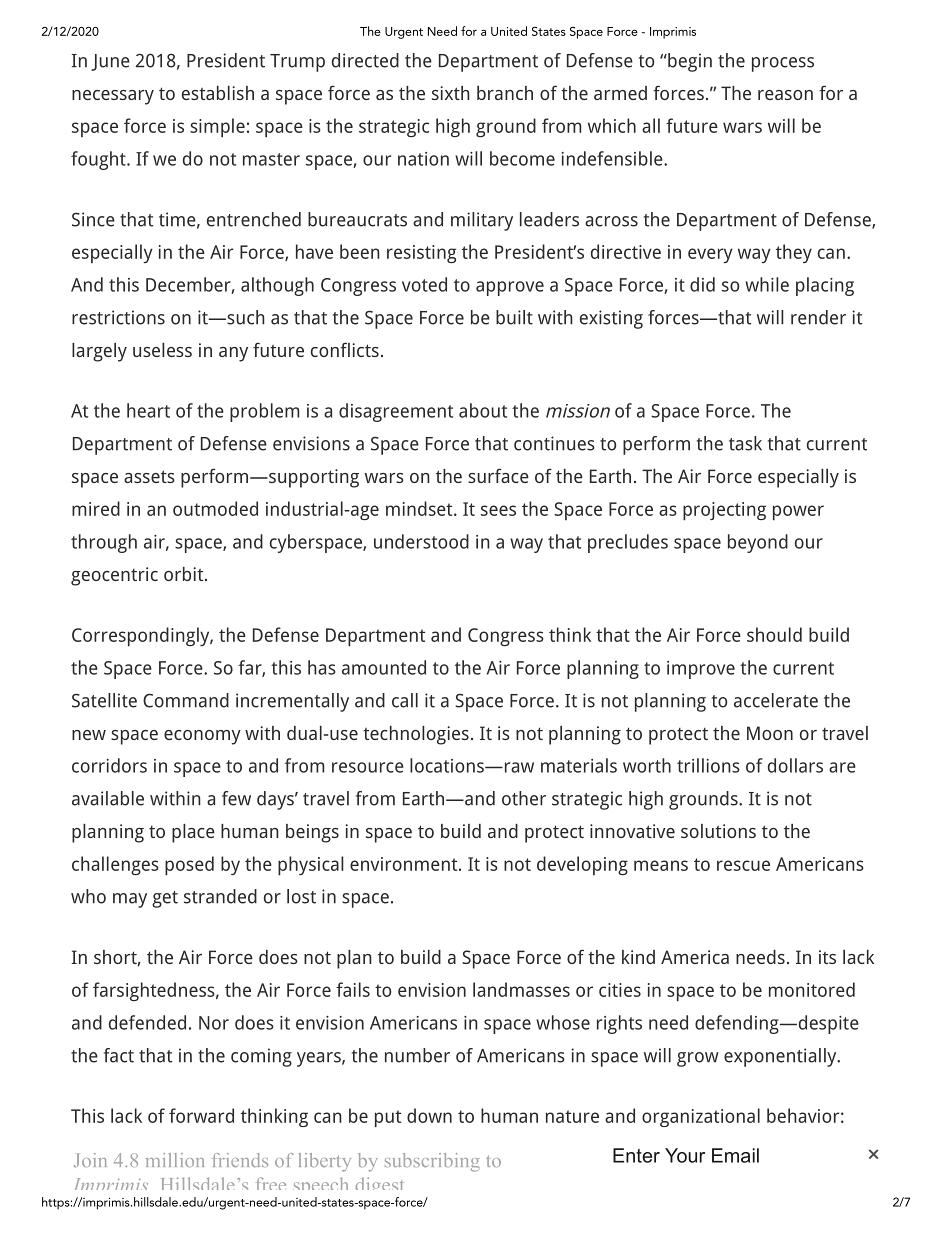 Image resolution: width=952 pixels, height=1233 pixels. What do you see at coordinates (735, 1155) in the page?
I see `Email` at bounding box center [735, 1155].
